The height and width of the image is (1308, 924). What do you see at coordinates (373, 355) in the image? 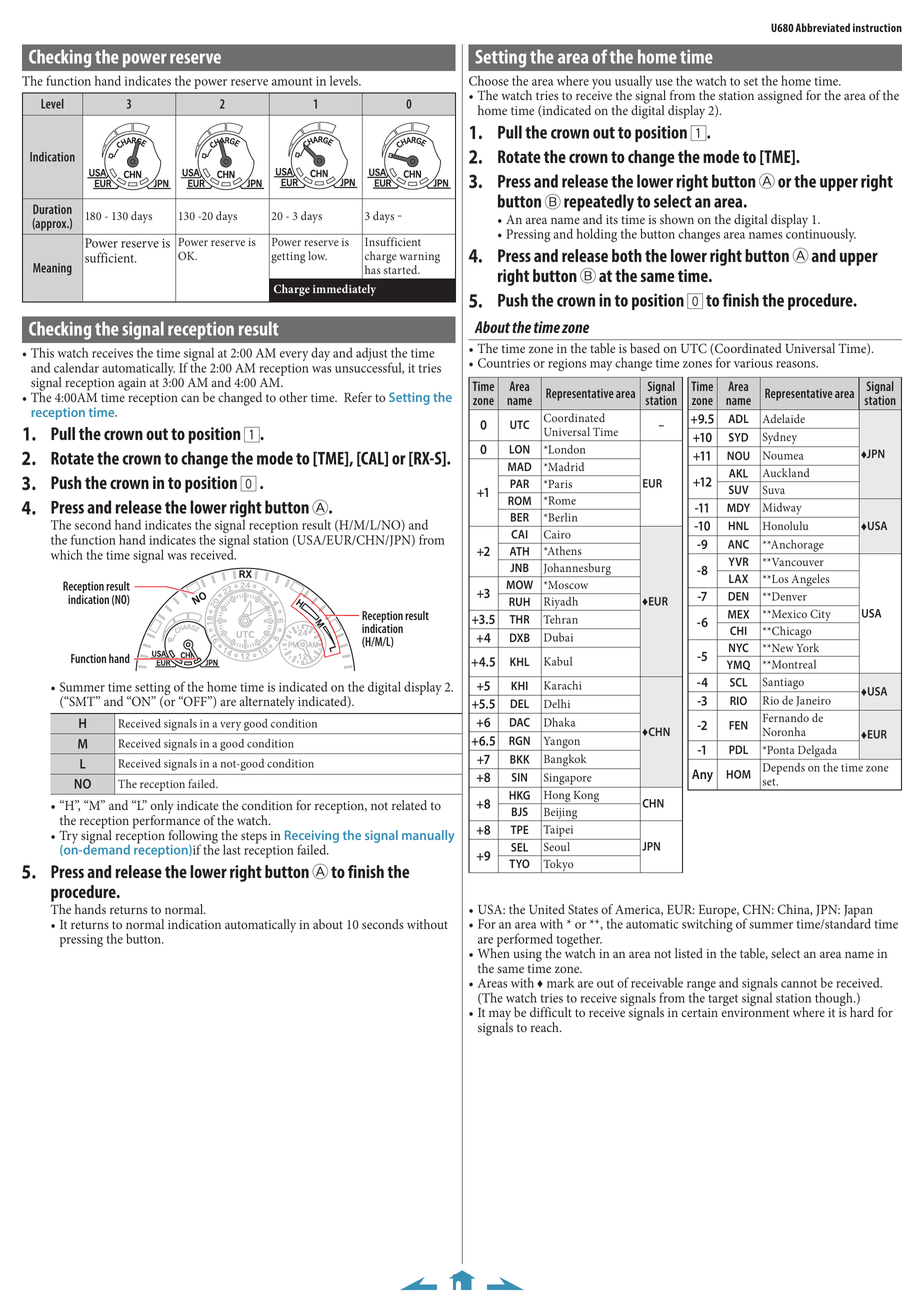
I see `adjust` at bounding box center [373, 355].
